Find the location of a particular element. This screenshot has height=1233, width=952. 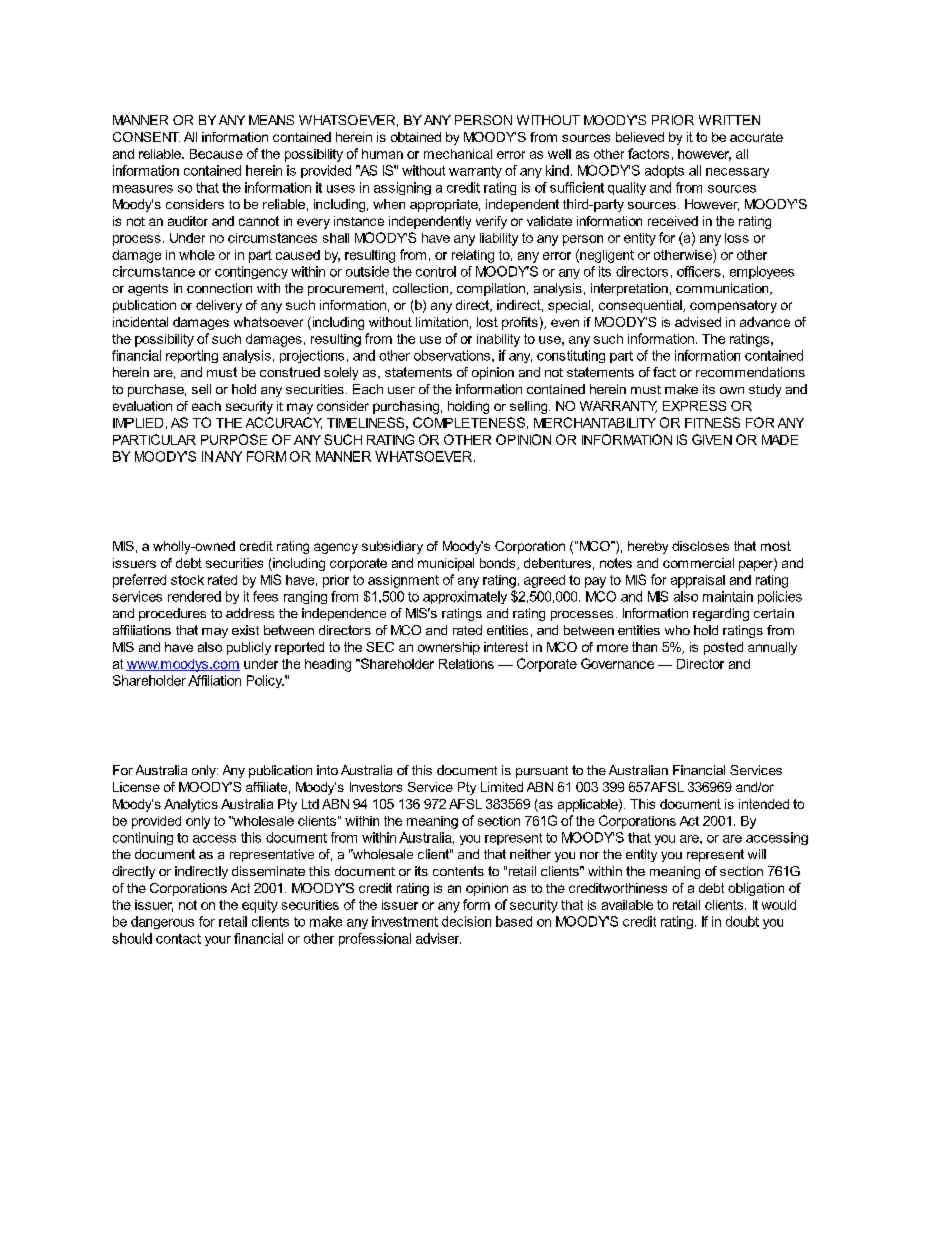

PURPOSE is located at coordinates (234, 439).
